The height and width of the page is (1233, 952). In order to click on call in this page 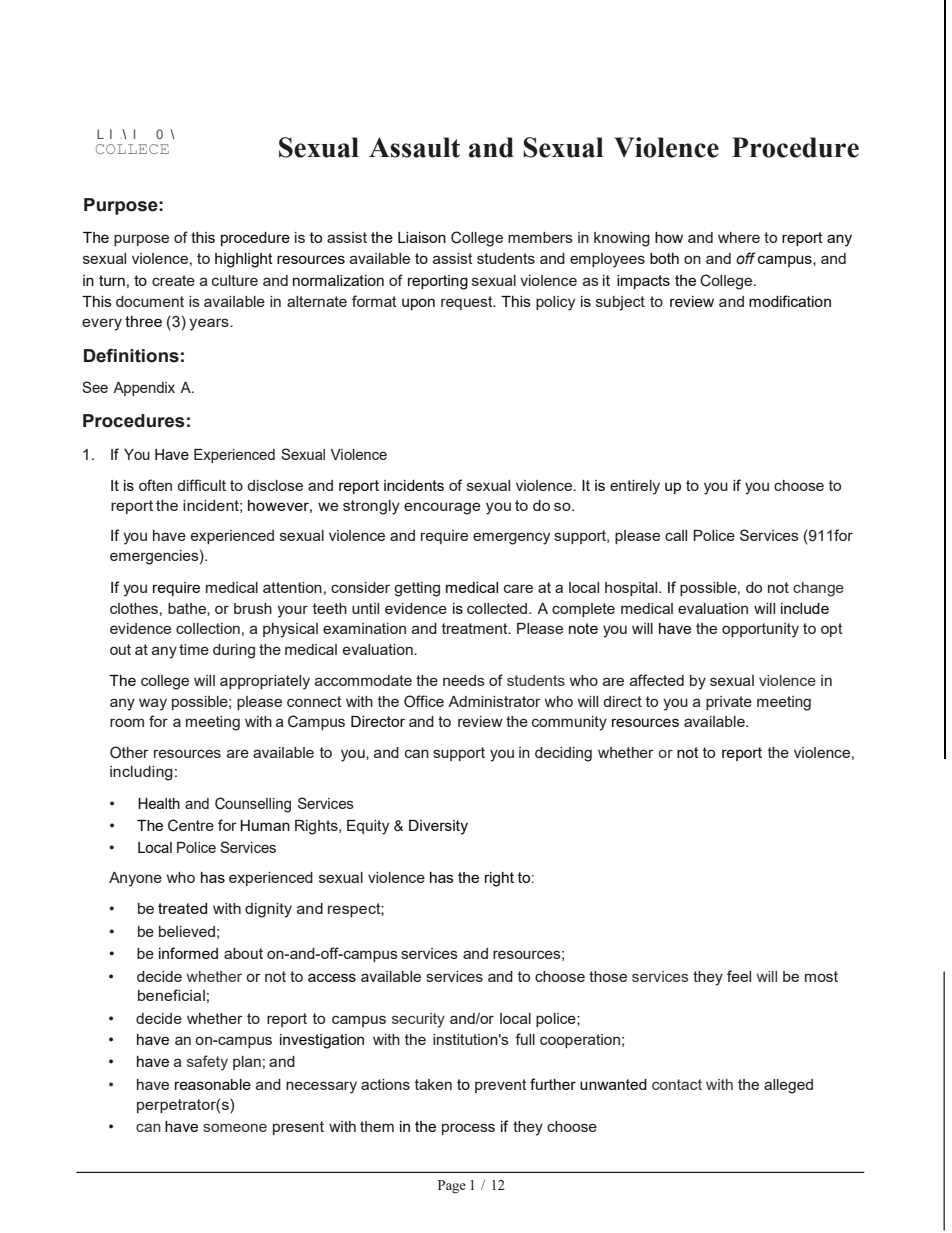, I will do `click(676, 535)`.
